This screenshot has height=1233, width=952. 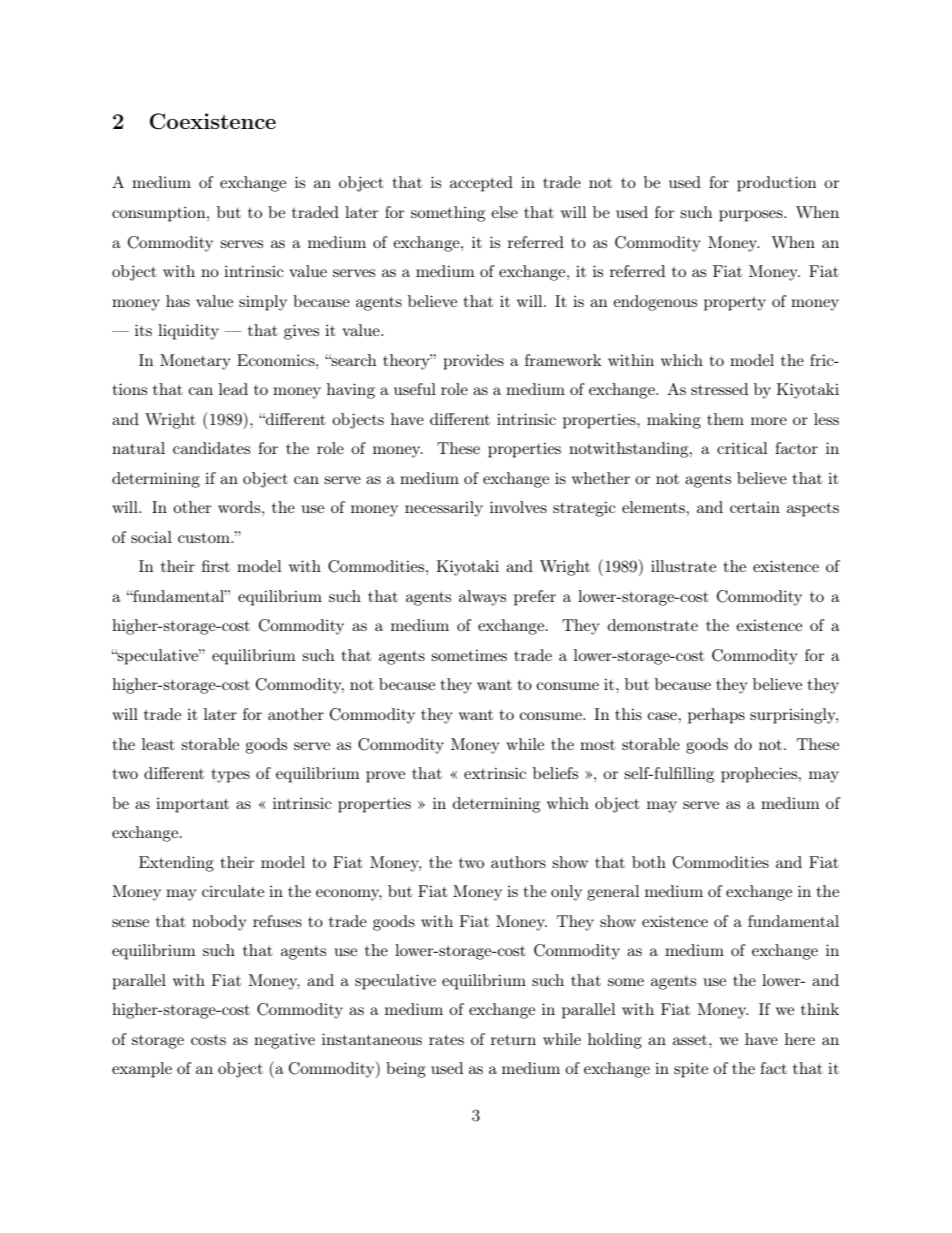 I want to click on certain, so click(x=755, y=507).
